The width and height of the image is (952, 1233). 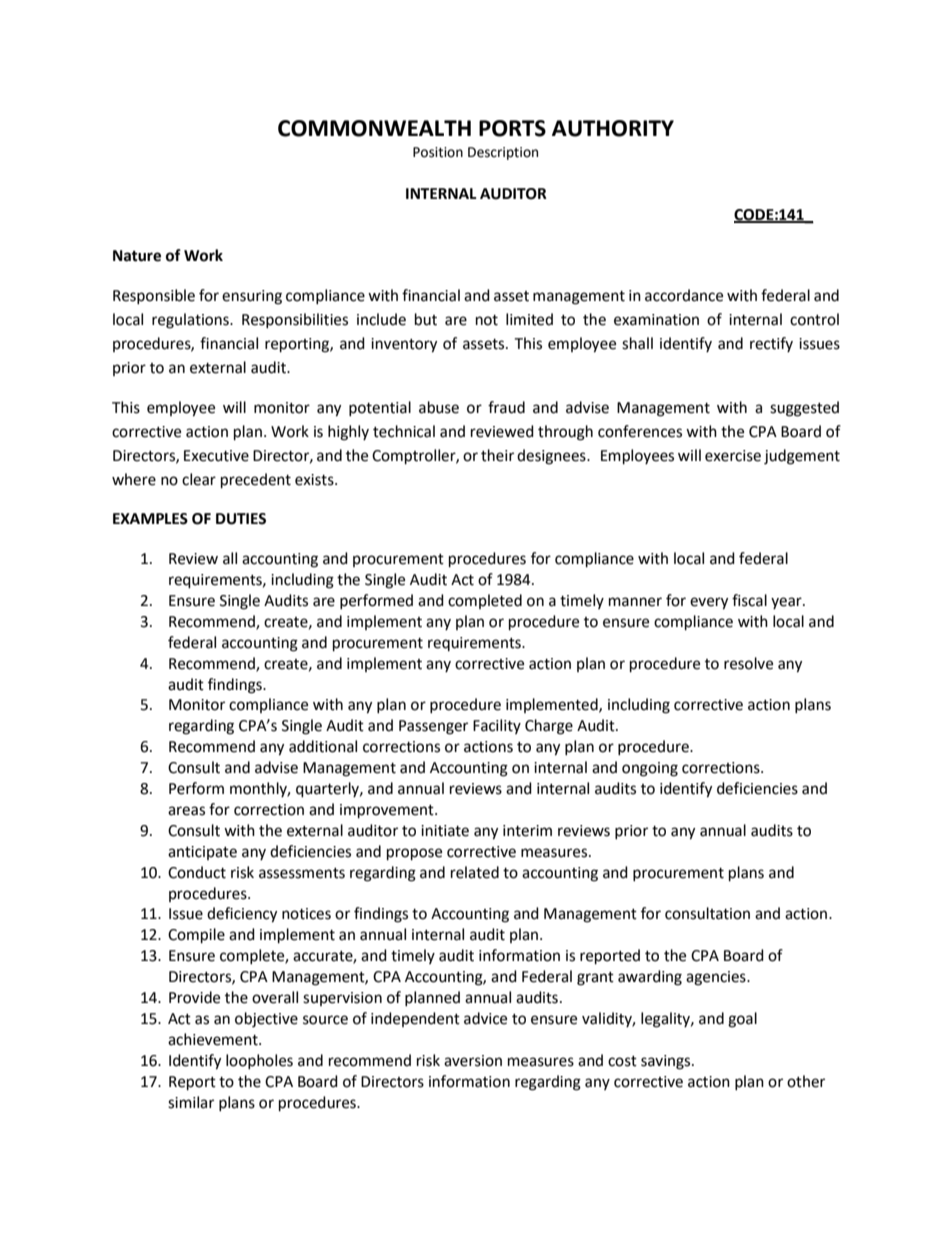 What do you see at coordinates (241, 519) in the image?
I see `DUTIES` at bounding box center [241, 519].
